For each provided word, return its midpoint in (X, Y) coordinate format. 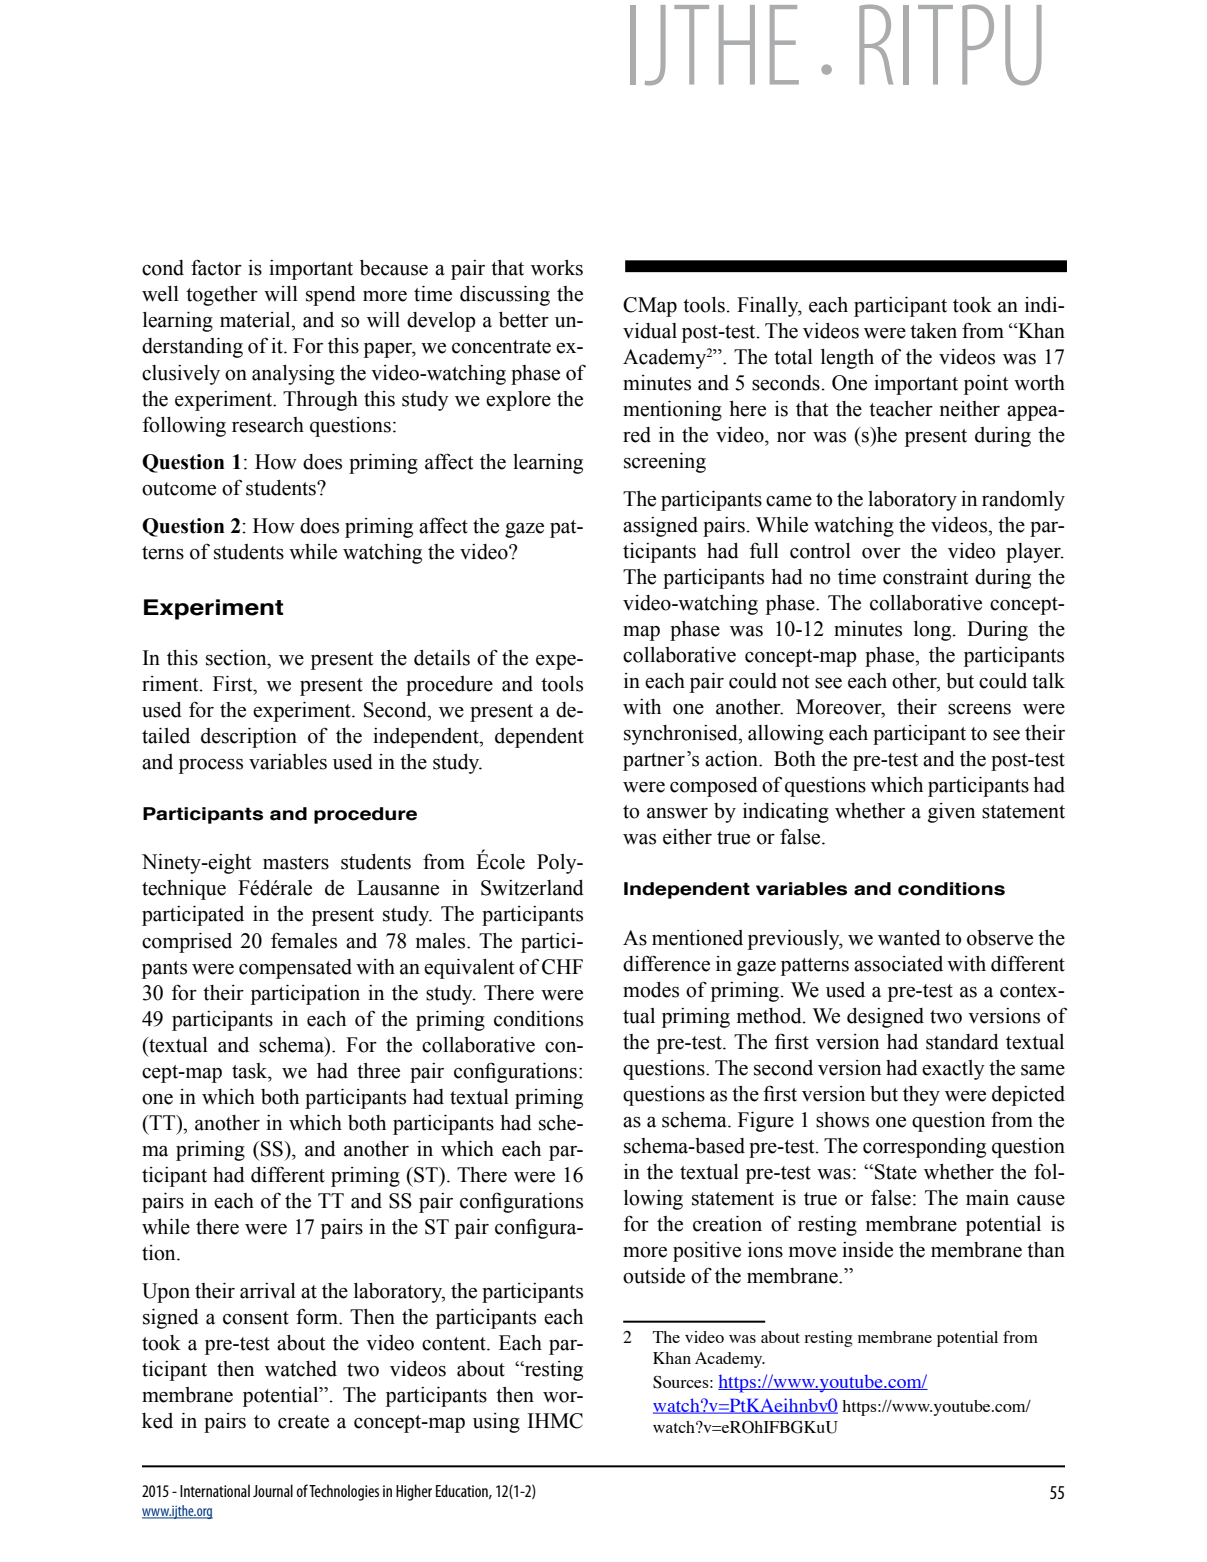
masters (296, 863)
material (256, 320)
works (557, 268)
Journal (273, 1490)
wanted (909, 938)
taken (933, 331)
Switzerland (532, 888)
